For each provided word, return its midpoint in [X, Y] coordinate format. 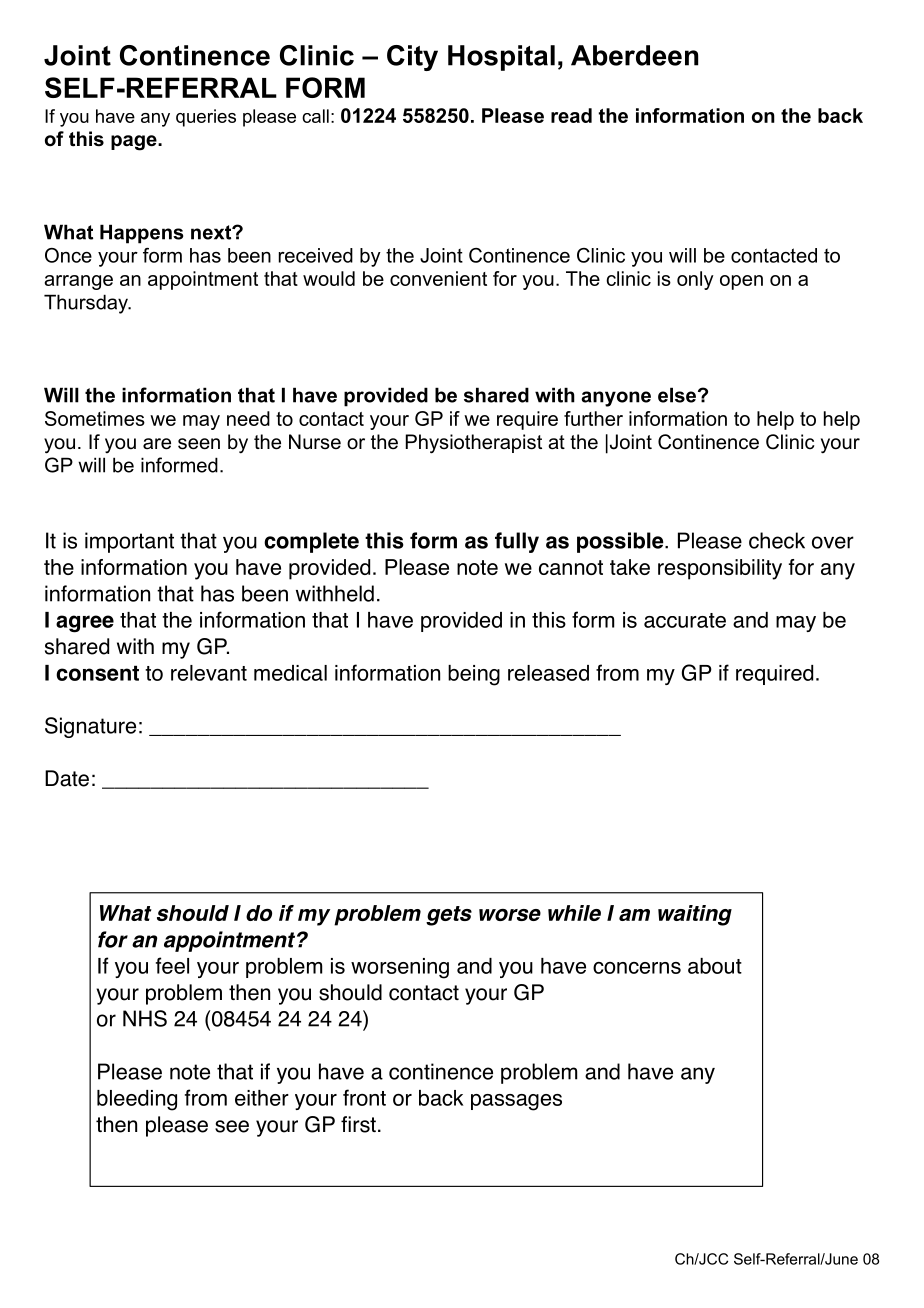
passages [516, 1102]
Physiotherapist [474, 444]
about [715, 966]
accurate [685, 620]
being [474, 675]
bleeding [137, 1100]
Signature [90, 727]
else [677, 395]
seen [199, 444]
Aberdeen [634, 55]
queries [206, 118]
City [412, 58]
